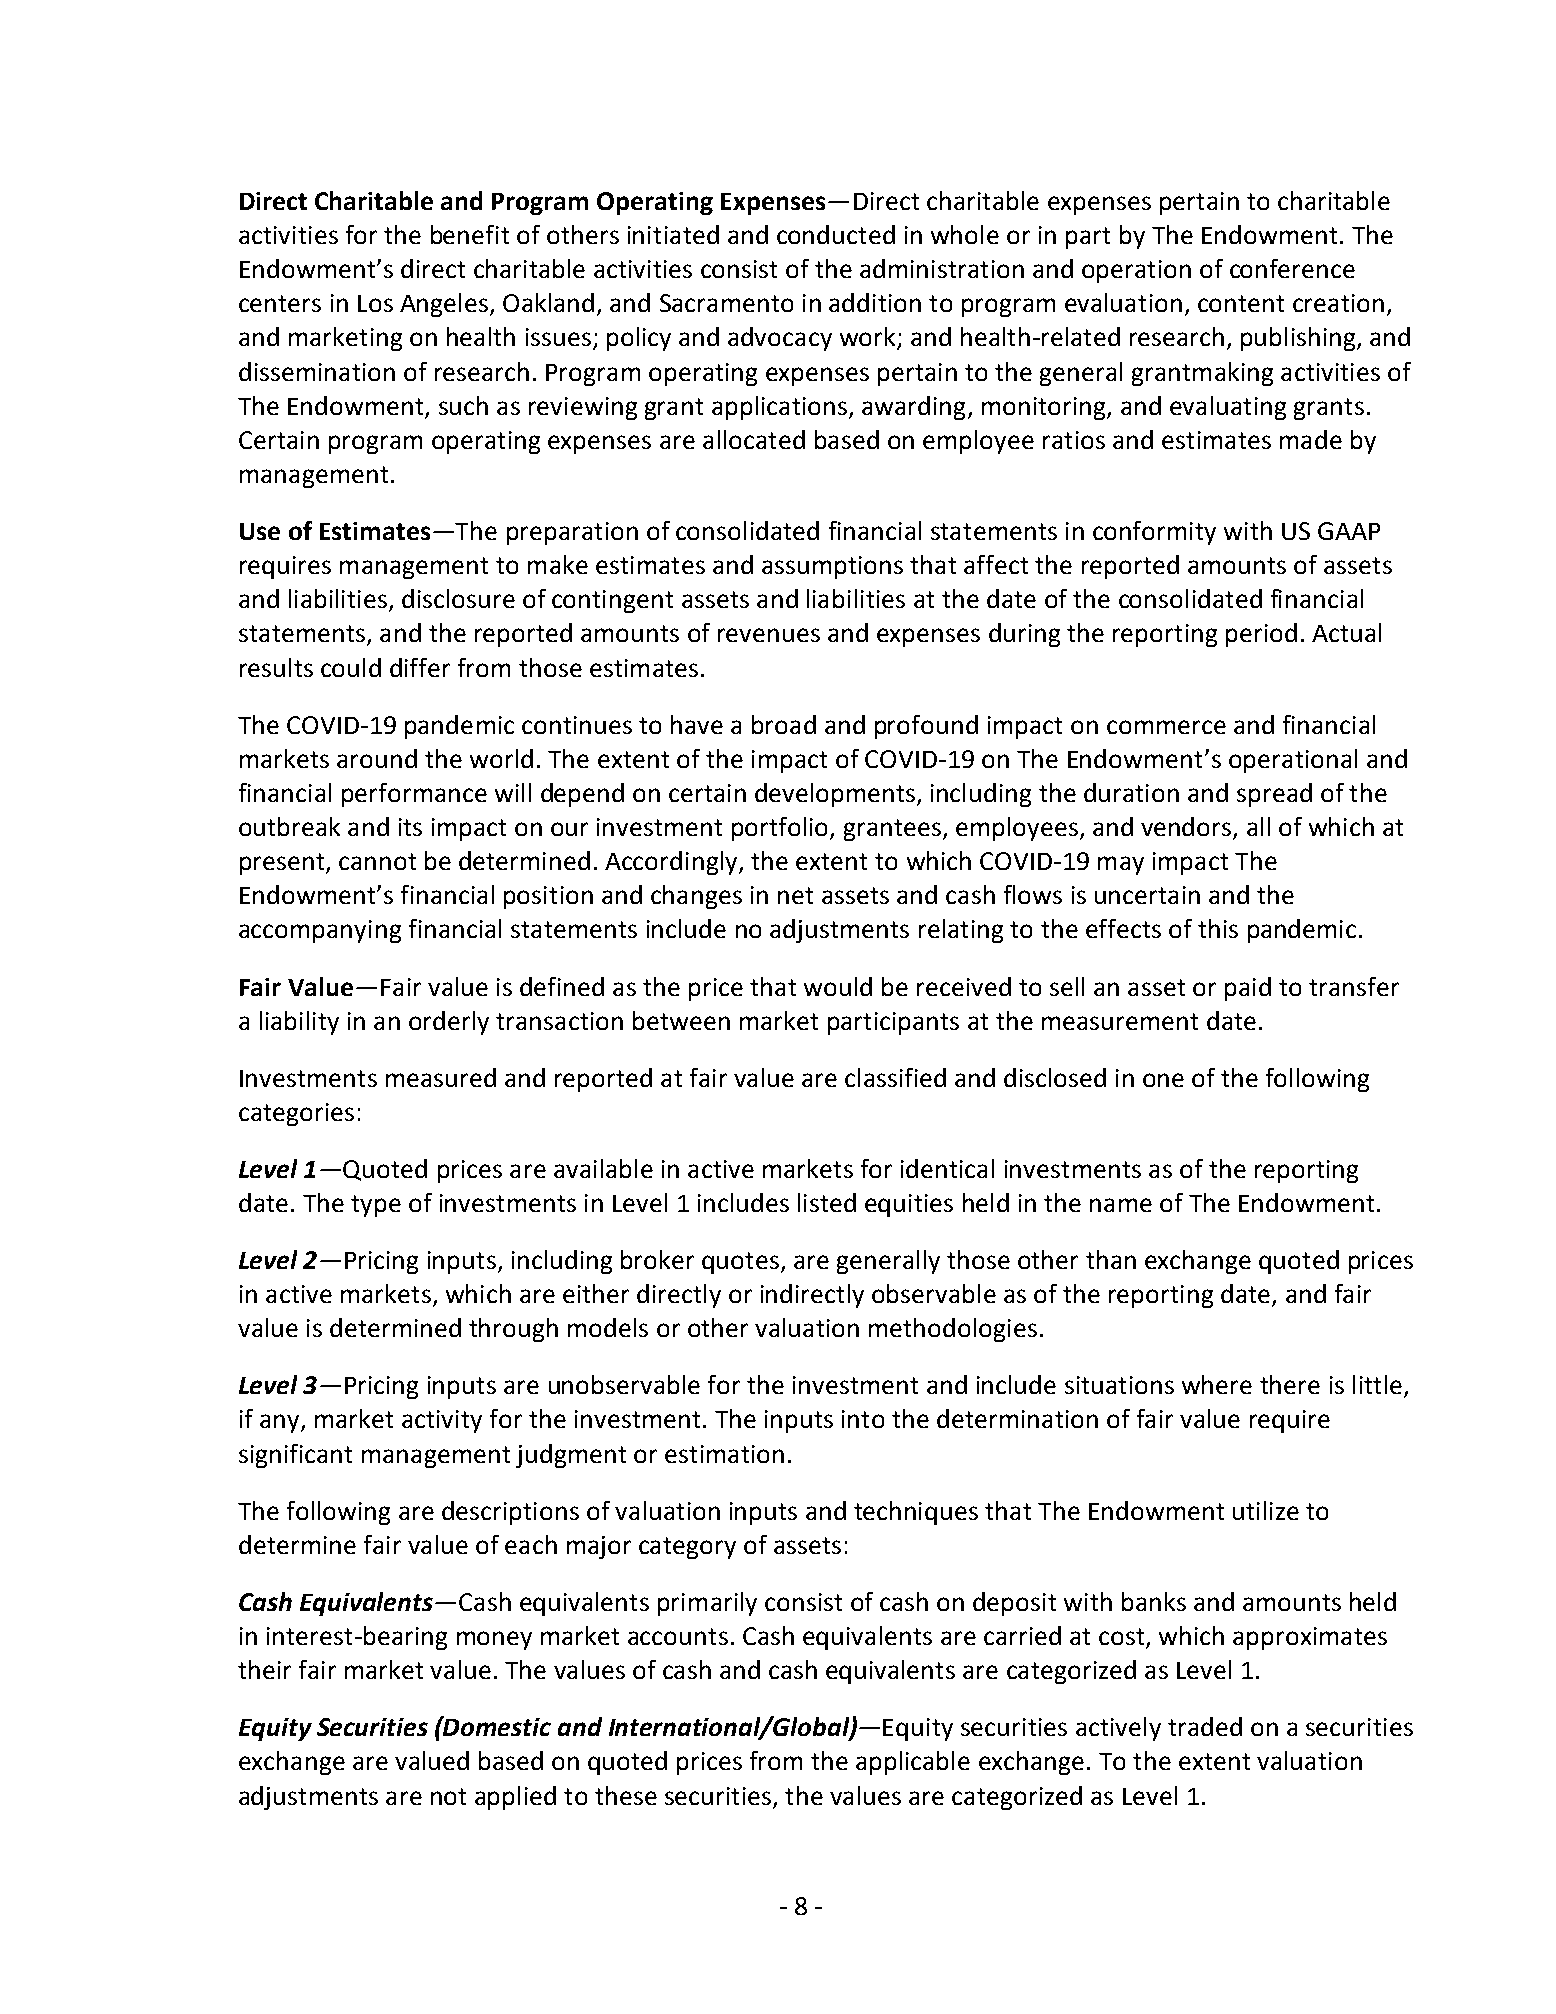  What do you see at coordinates (444, 305) in the page?
I see `Angeles` at bounding box center [444, 305].
